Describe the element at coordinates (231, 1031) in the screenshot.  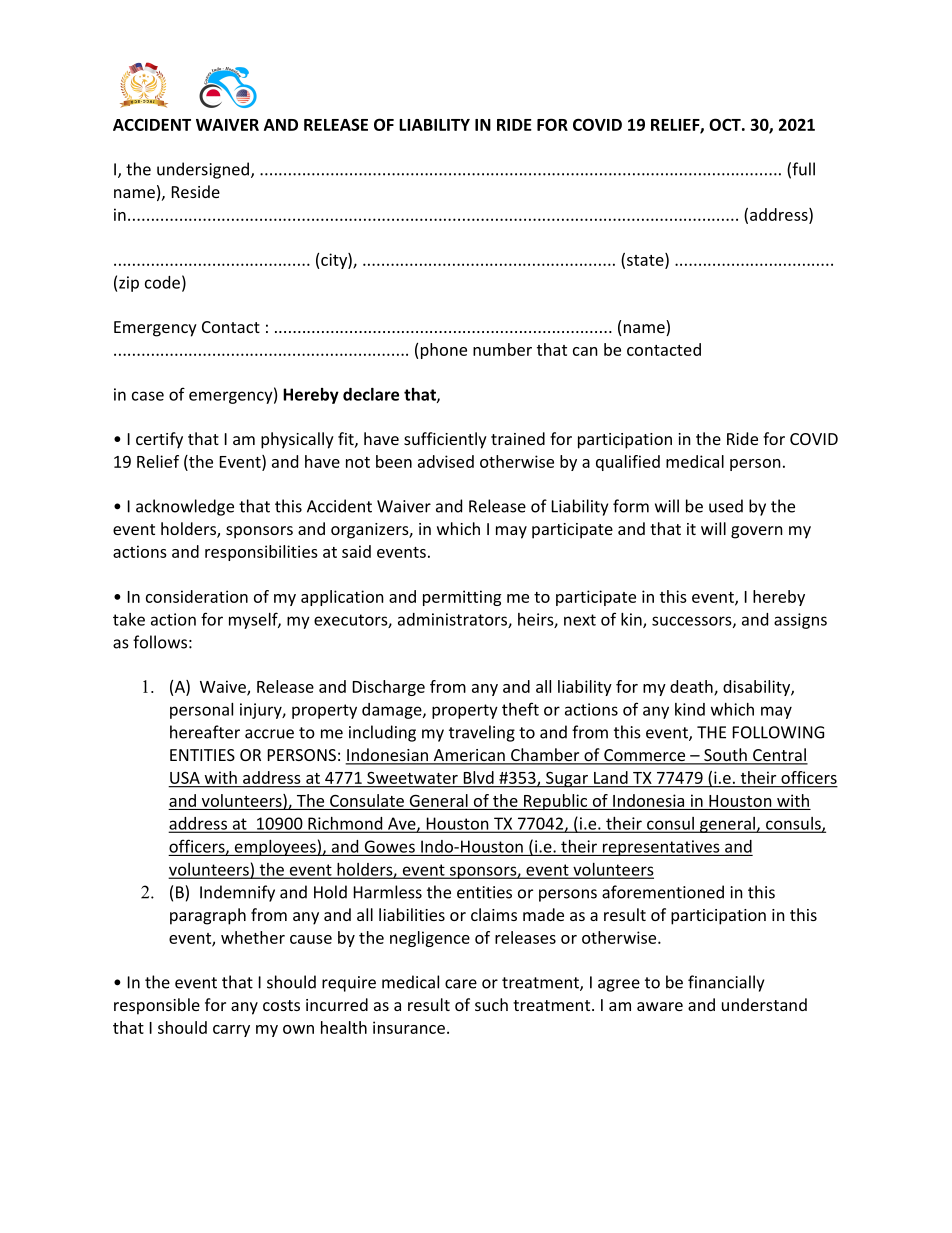
I see `carry` at that location.
